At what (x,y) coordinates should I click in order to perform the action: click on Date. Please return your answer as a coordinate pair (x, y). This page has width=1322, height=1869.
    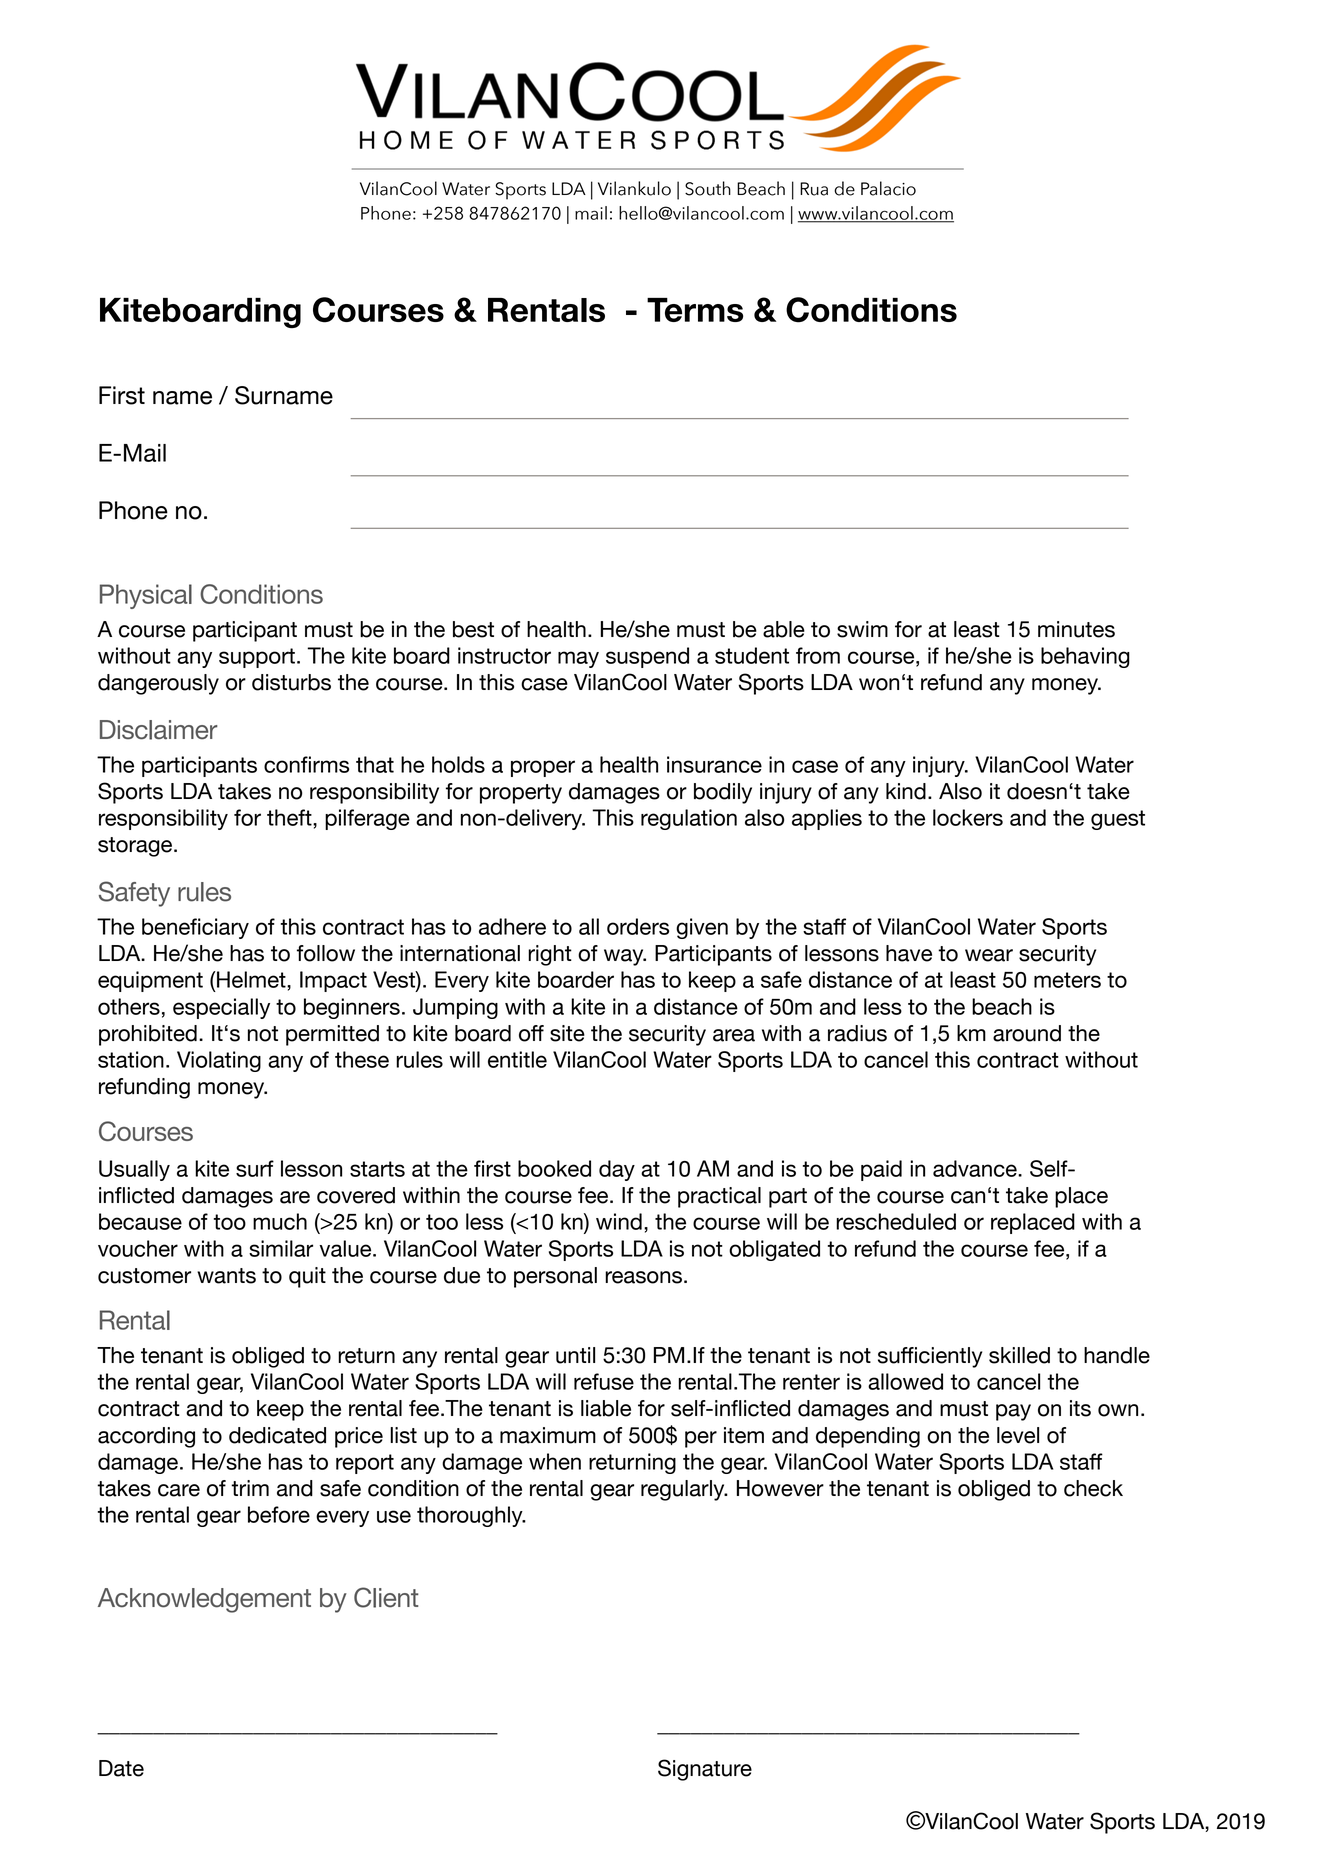
    Looking at the image, I should click on (121, 1768).
